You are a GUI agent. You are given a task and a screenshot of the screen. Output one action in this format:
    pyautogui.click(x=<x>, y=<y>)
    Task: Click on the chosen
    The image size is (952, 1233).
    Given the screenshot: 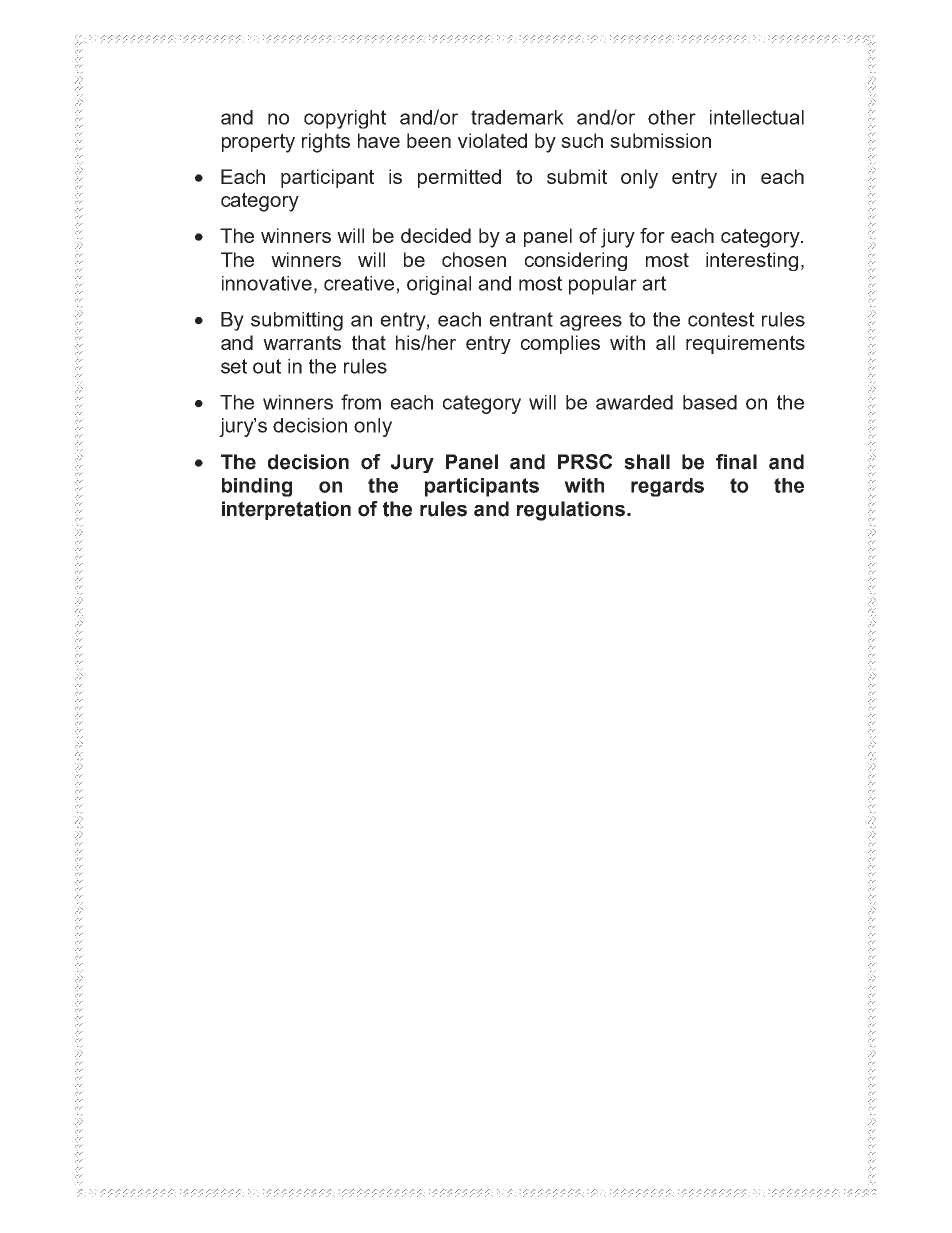 What is the action you would take?
    pyautogui.click(x=474, y=259)
